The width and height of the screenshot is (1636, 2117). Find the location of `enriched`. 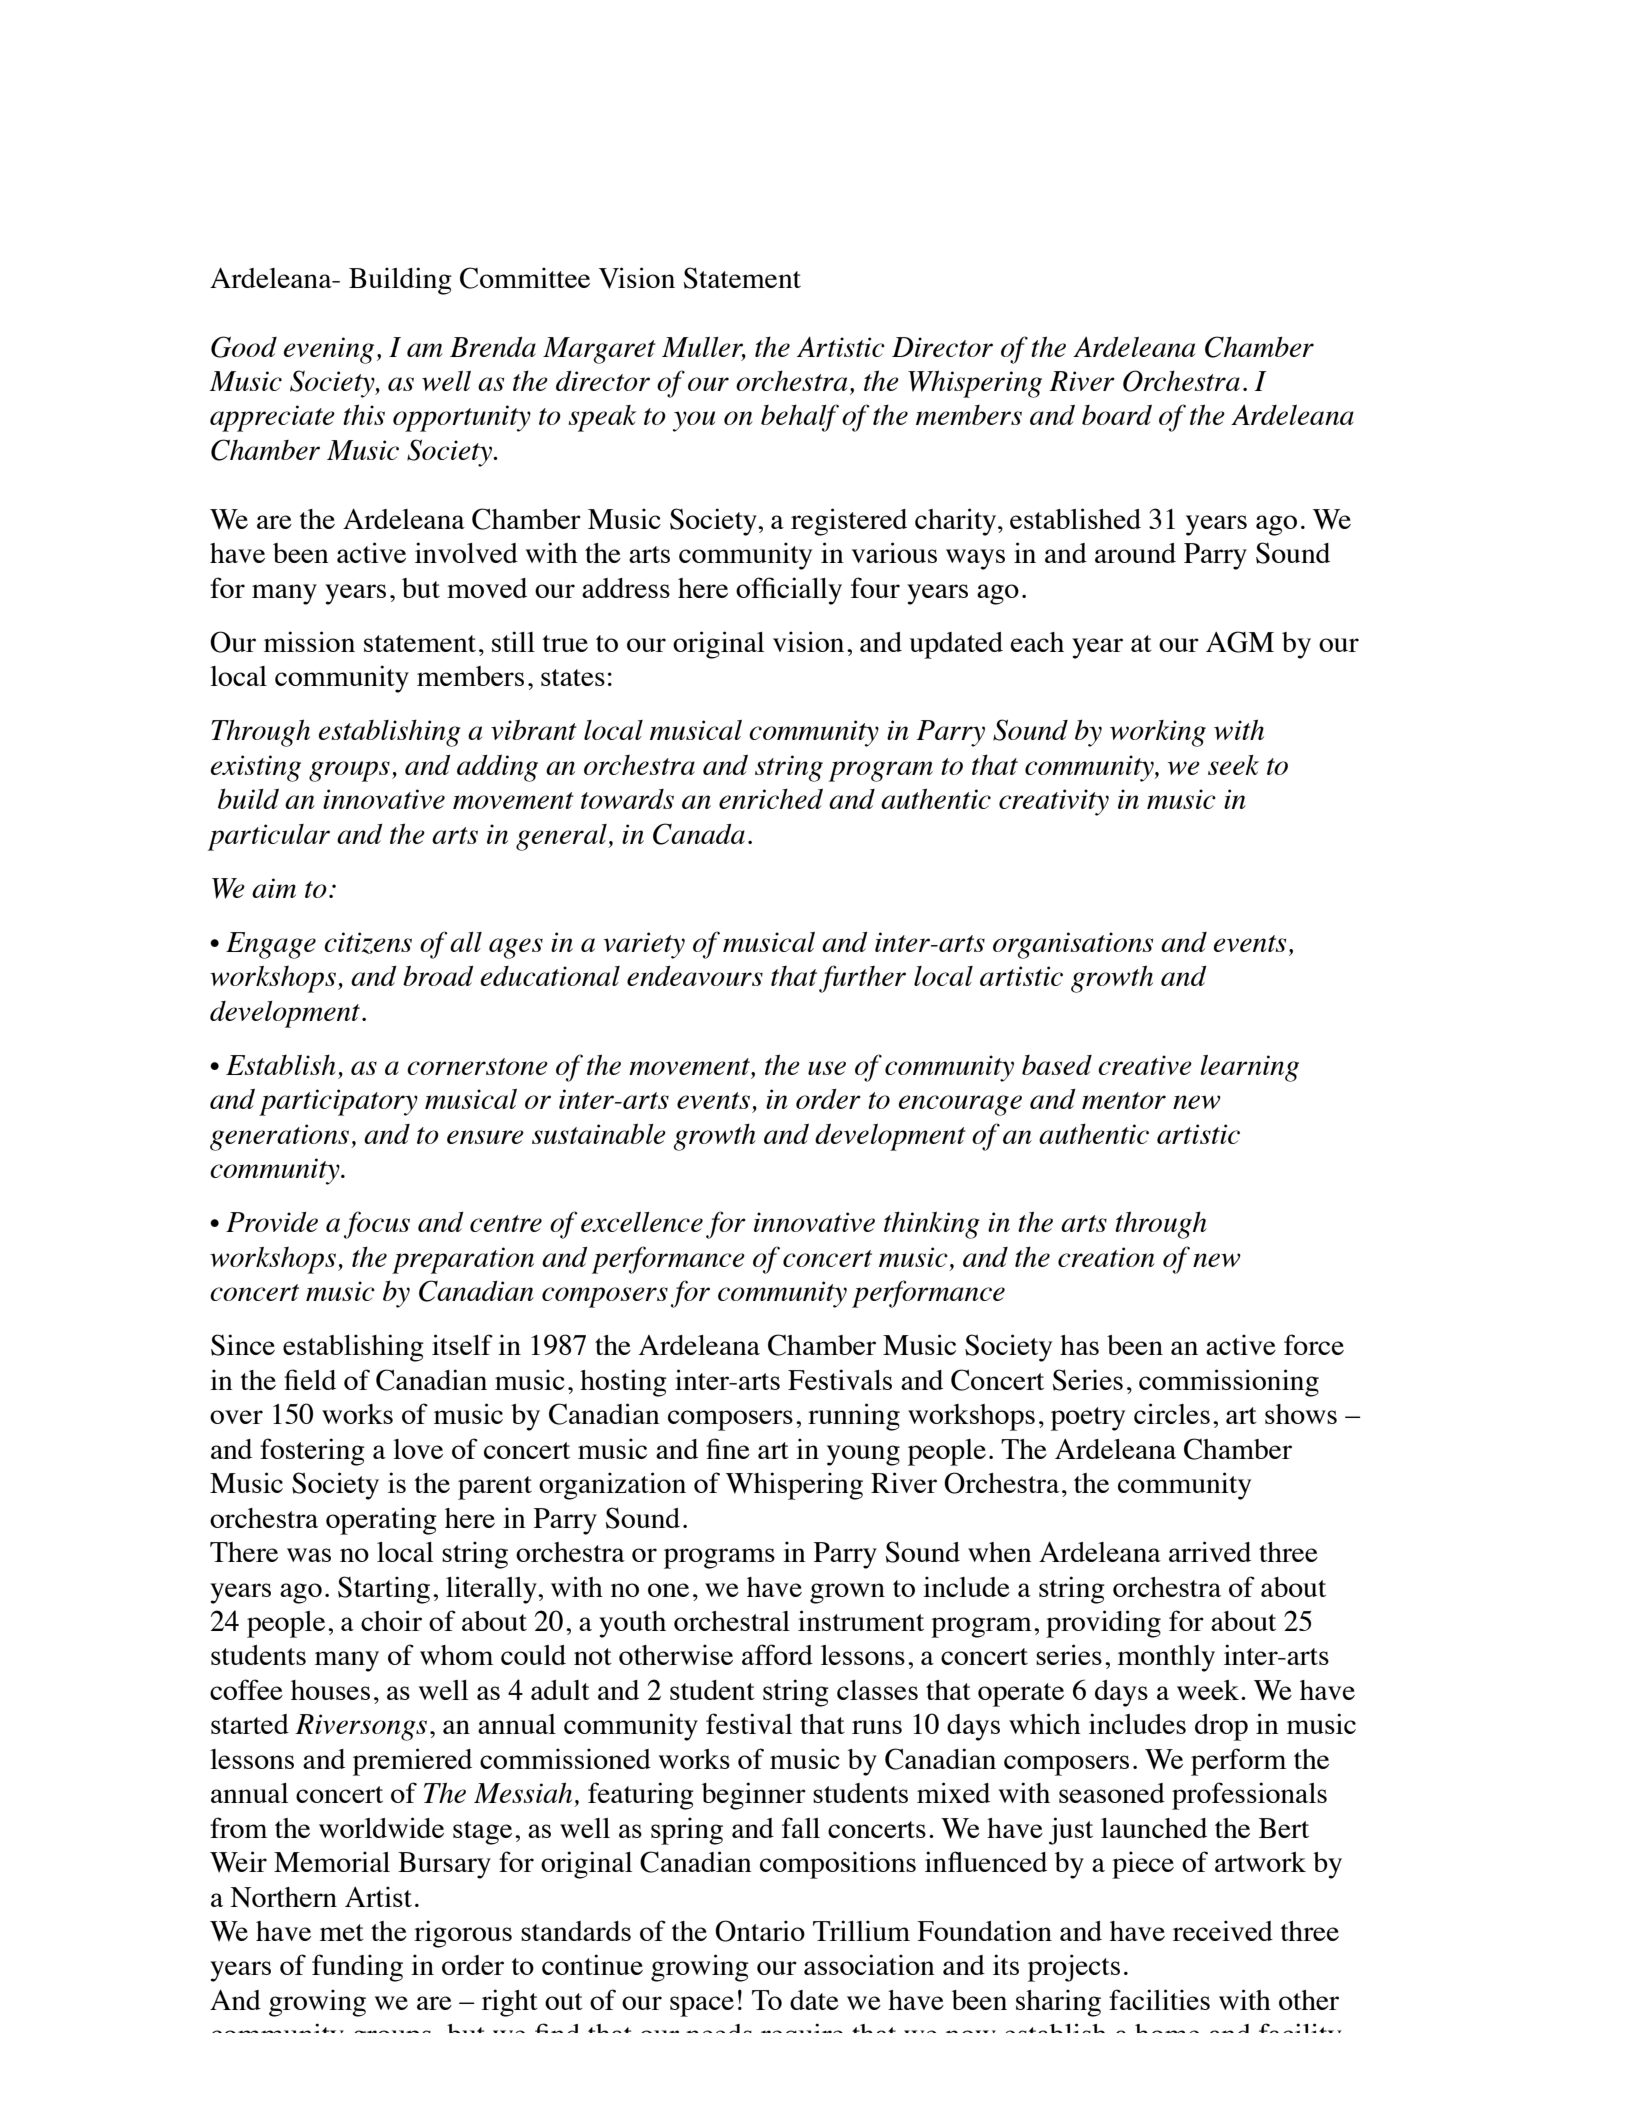

enriched is located at coordinates (771, 798).
